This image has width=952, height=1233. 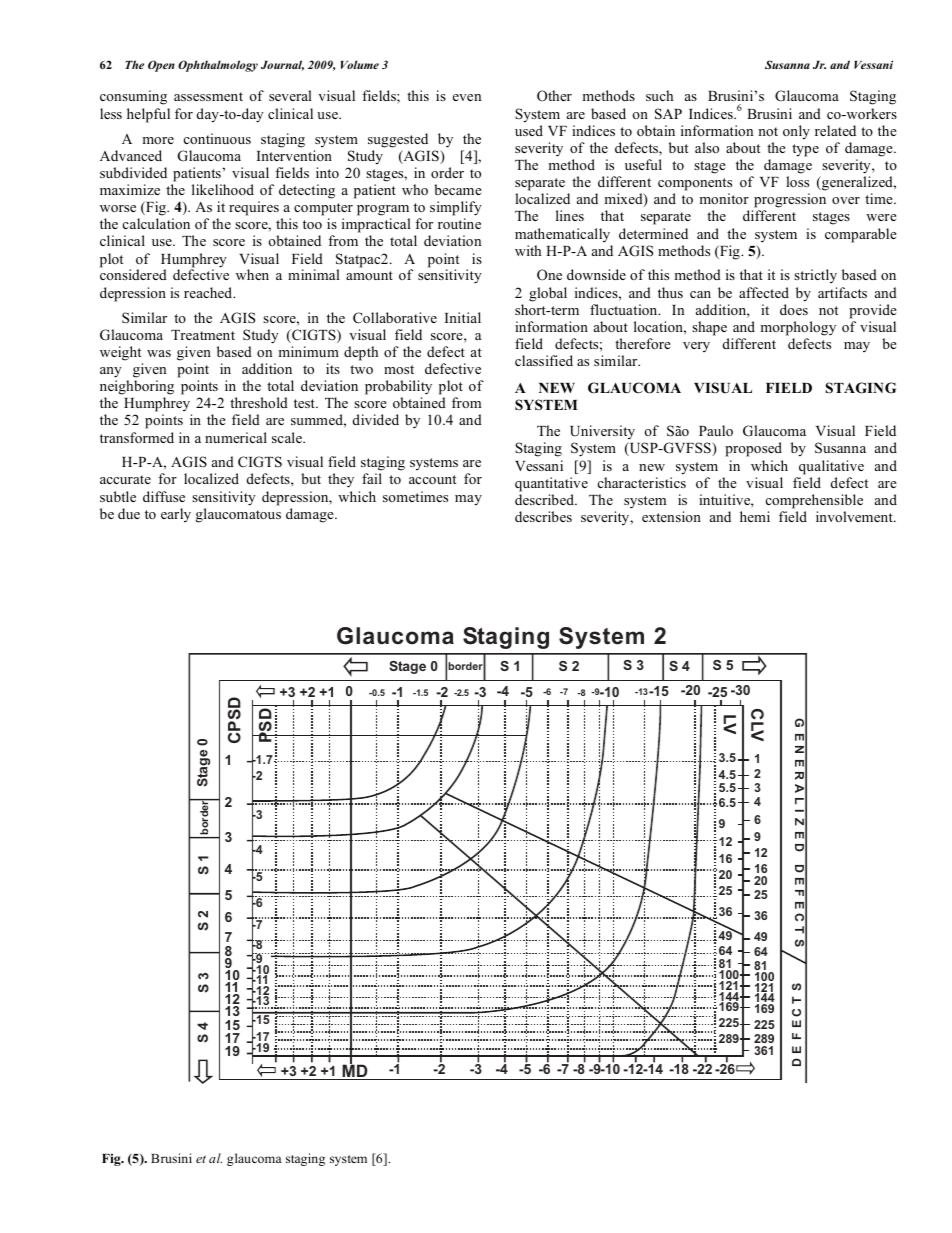 What do you see at coordinates (797, 181) in the image?
I see `loss` at bounding box center [797, 181].
